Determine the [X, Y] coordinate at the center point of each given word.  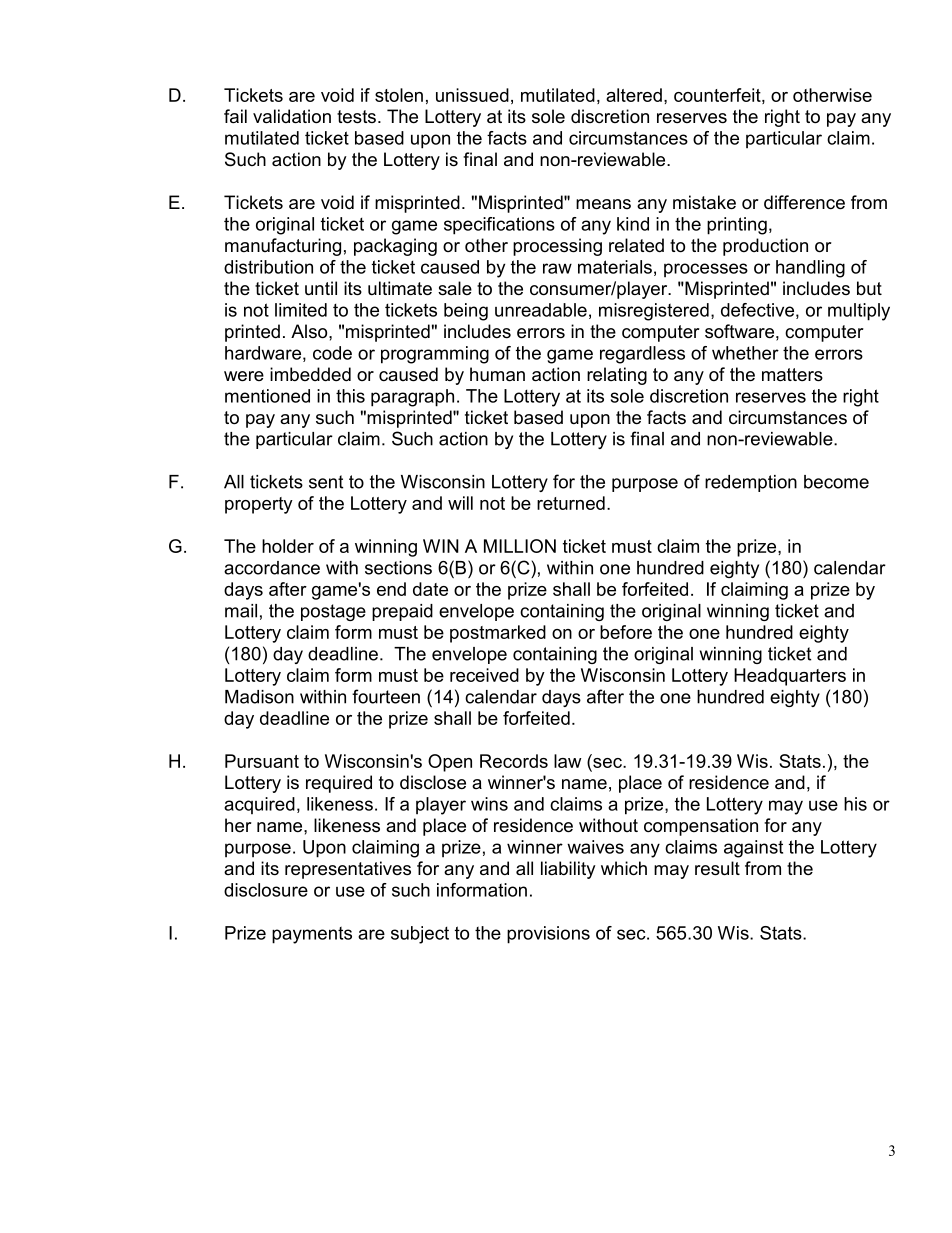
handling [810, 269]
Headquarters [790, 677]
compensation [701, 827]
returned [571, 503]
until [321, 288]
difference [804, 202]
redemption [751, 483]
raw [557, 268]
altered [634, 95]
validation [292, 116]
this [350, 396]
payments [312, 935]
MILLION [520, 546]
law [567, 761]
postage [333, 612]
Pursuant [262, 761]
